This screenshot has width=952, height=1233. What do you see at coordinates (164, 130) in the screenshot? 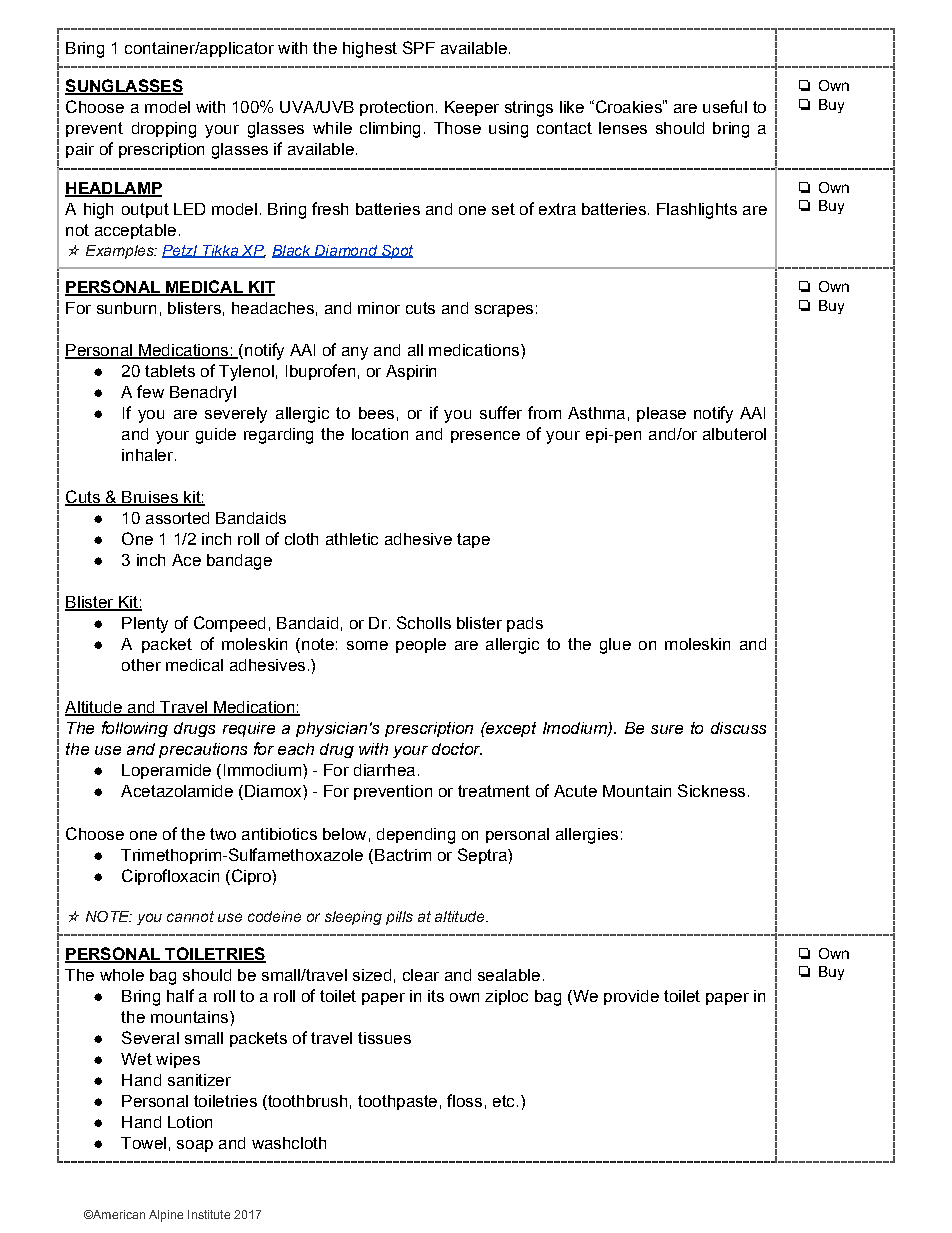
I see `dropping` at bounding box center [164, 130].
